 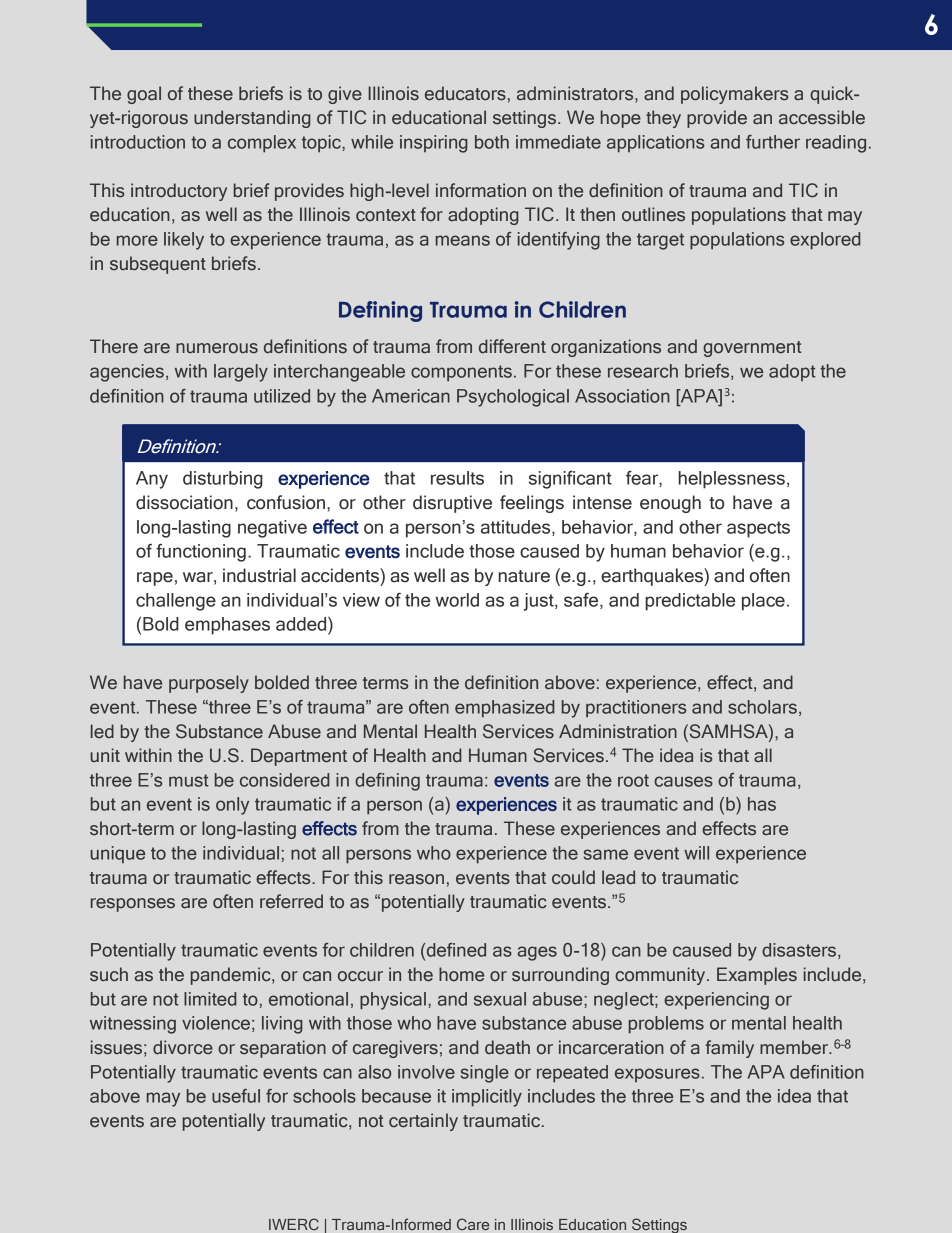 What do you see at coordinates (504, 709) in the page?
I see `emphasized` at bounding box center [504, 709].
